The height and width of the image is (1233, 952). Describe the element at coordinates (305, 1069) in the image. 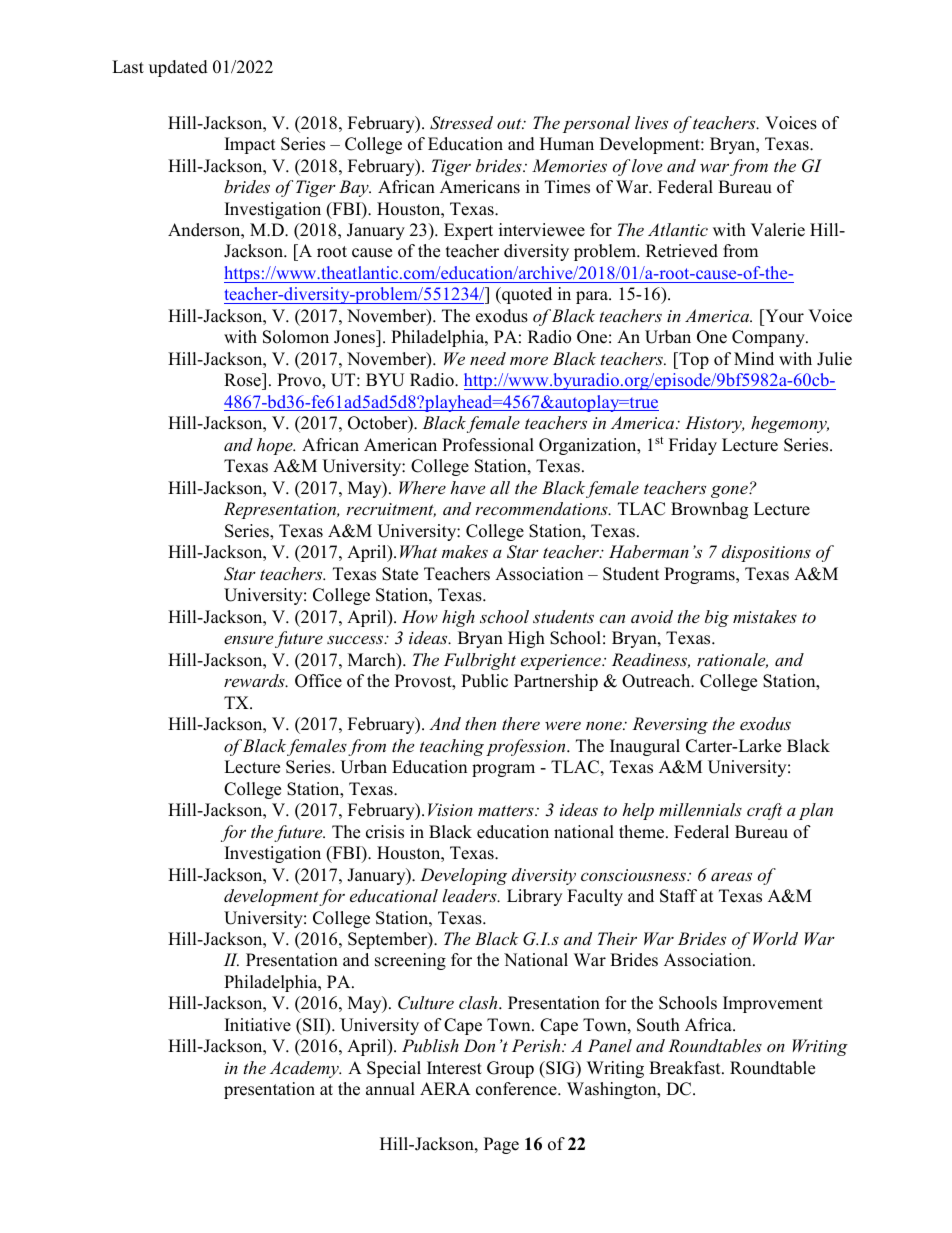

I see `Academy` at that location.
